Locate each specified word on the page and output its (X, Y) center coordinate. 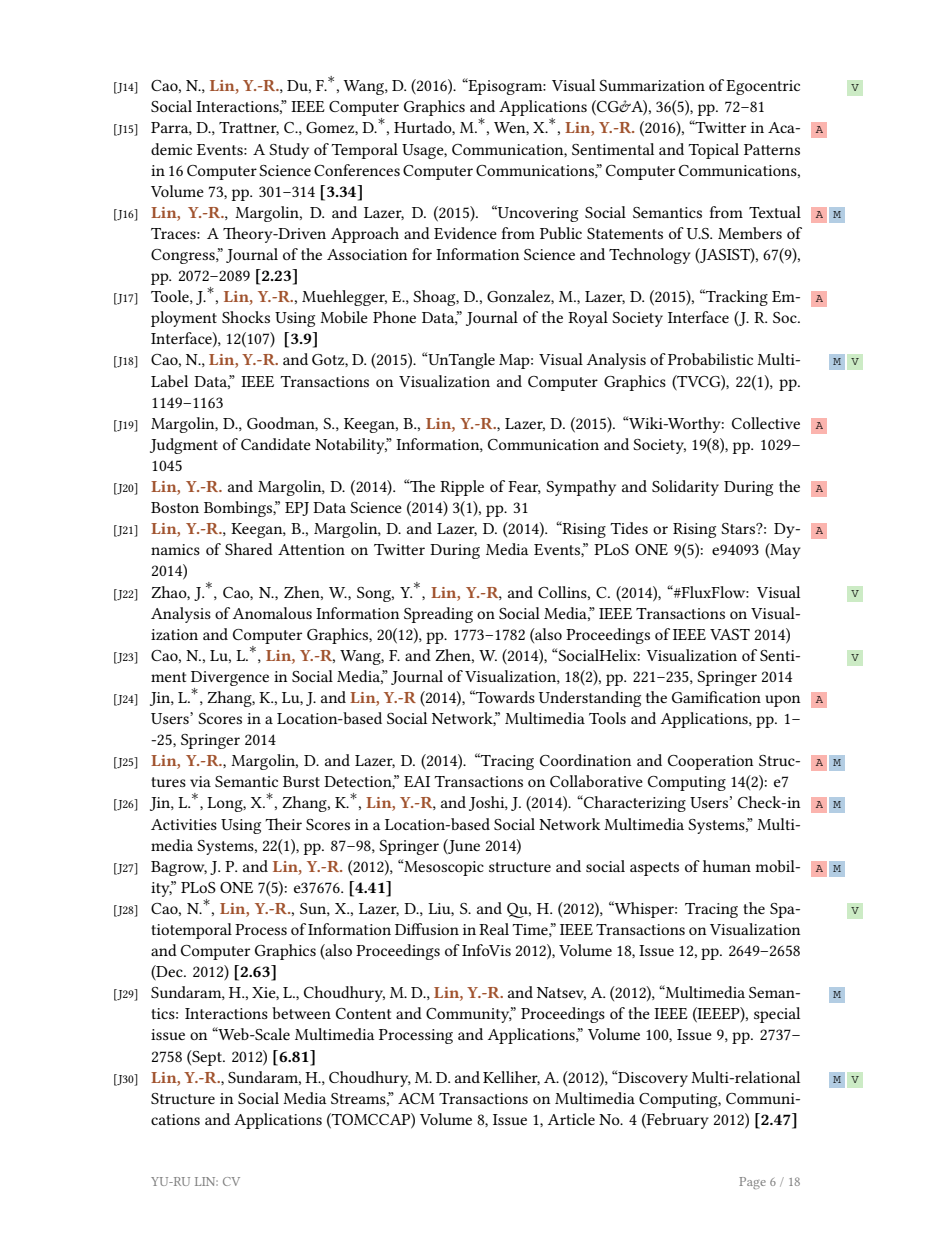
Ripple (462, 488)
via (200, 781)
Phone (394, 317)
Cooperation (711, 762)
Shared (249, 549)
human (727, 866)
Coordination (586, 760)
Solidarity (685, 488)
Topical (713, 151)
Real (494, 929)
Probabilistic (710, 359)
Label (169, 381)
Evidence (465, 233)
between (301, 1013)
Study (289, 151)
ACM (416, 1098)
